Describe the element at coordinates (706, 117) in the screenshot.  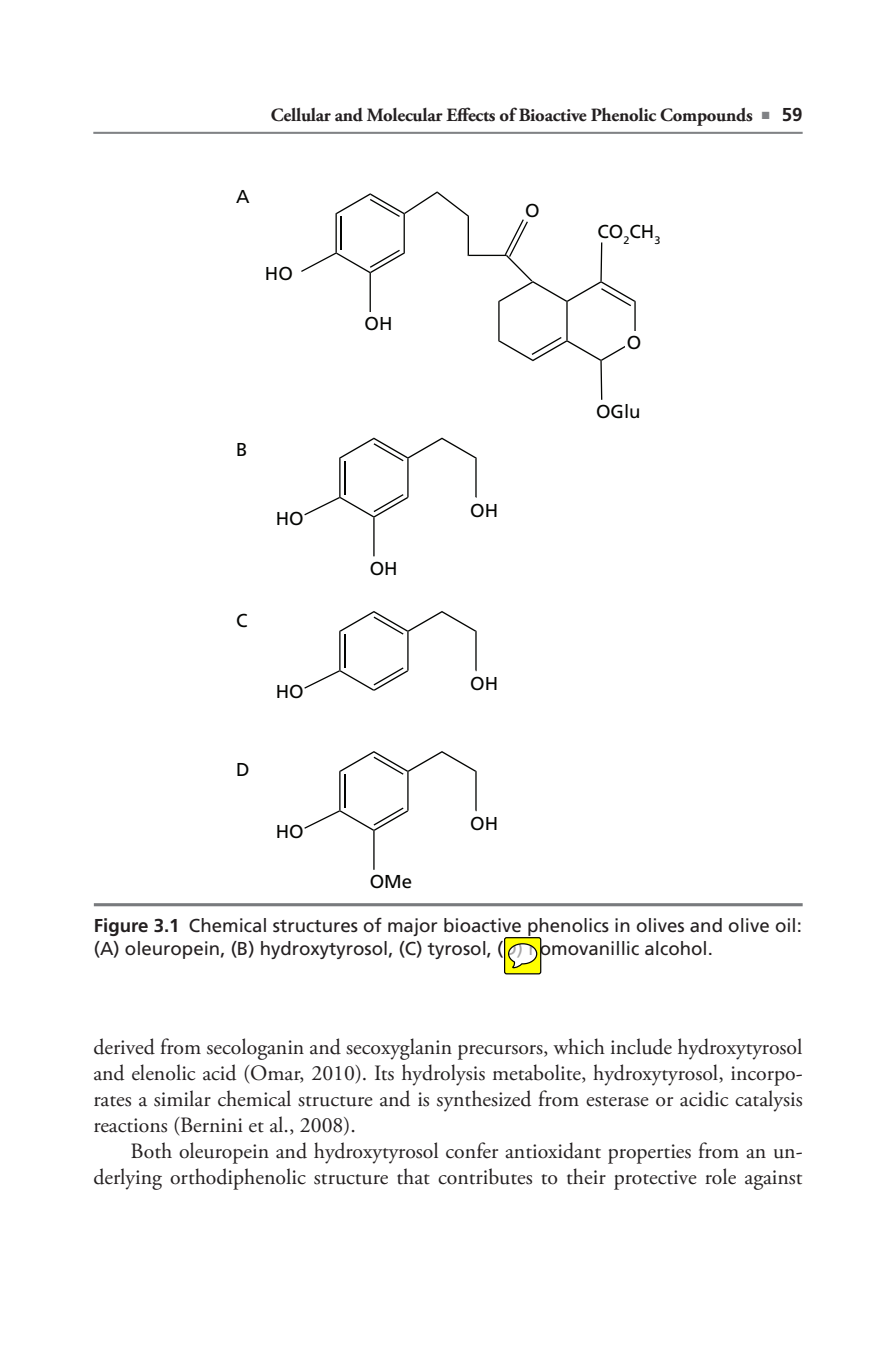
I see `Compounds` at that location.
